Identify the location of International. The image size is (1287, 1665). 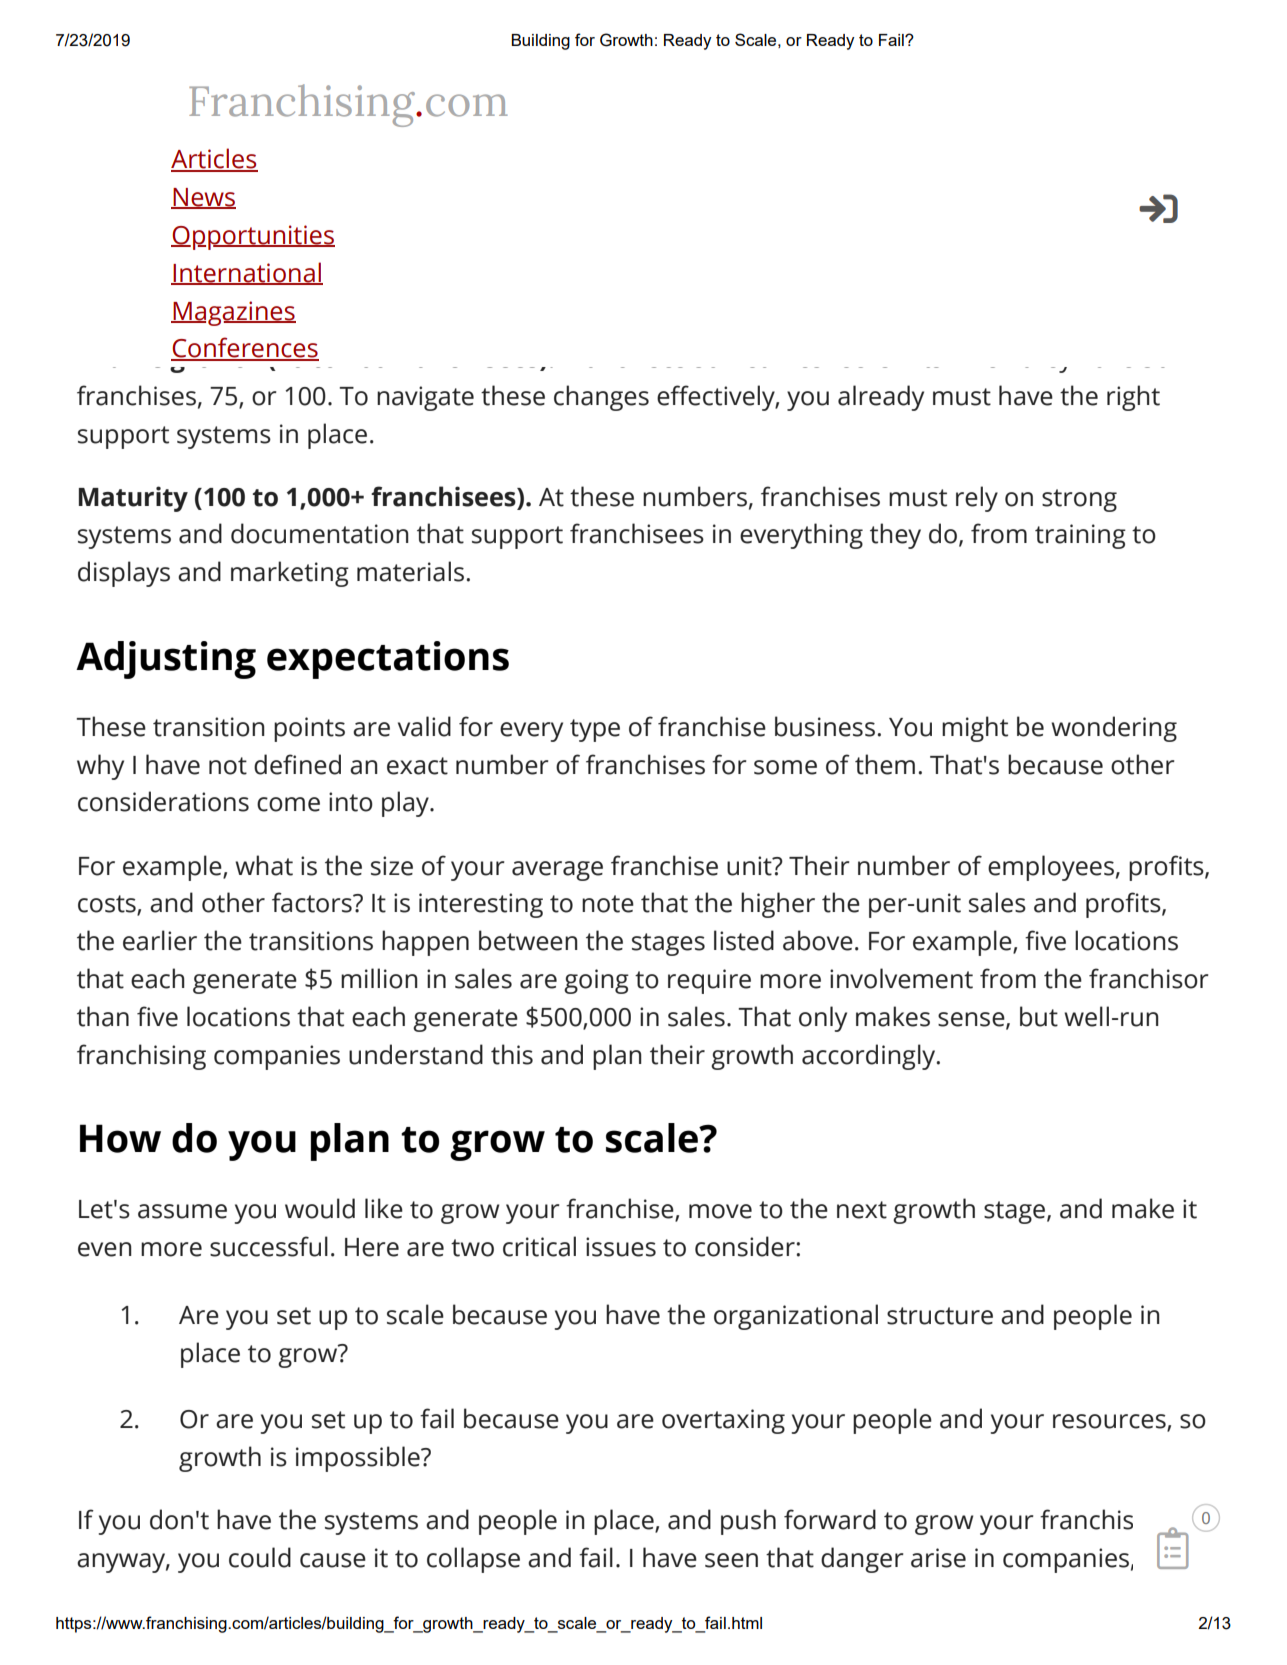
(247, 273).
